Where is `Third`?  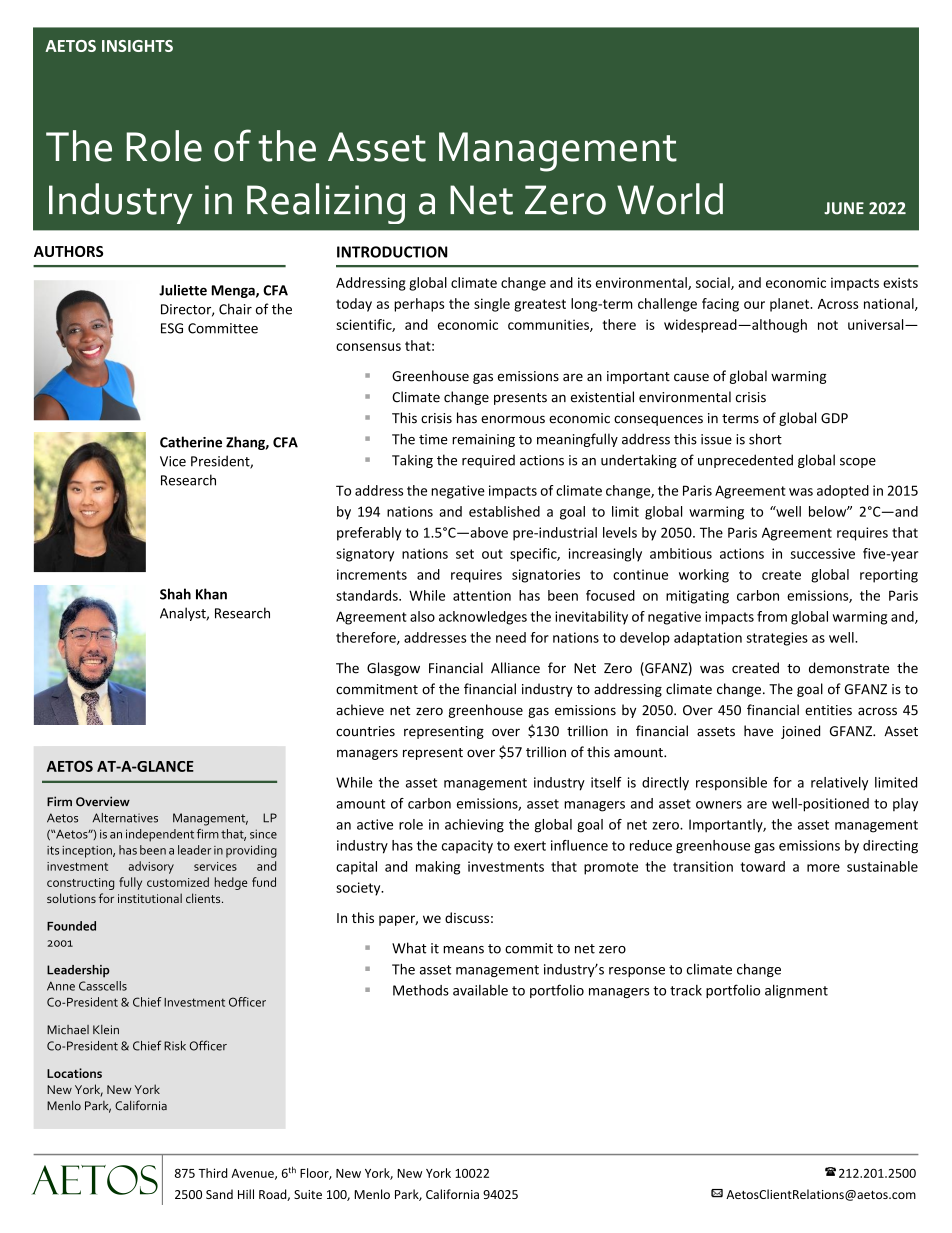
Third is located at coordinates (213, 1173).
